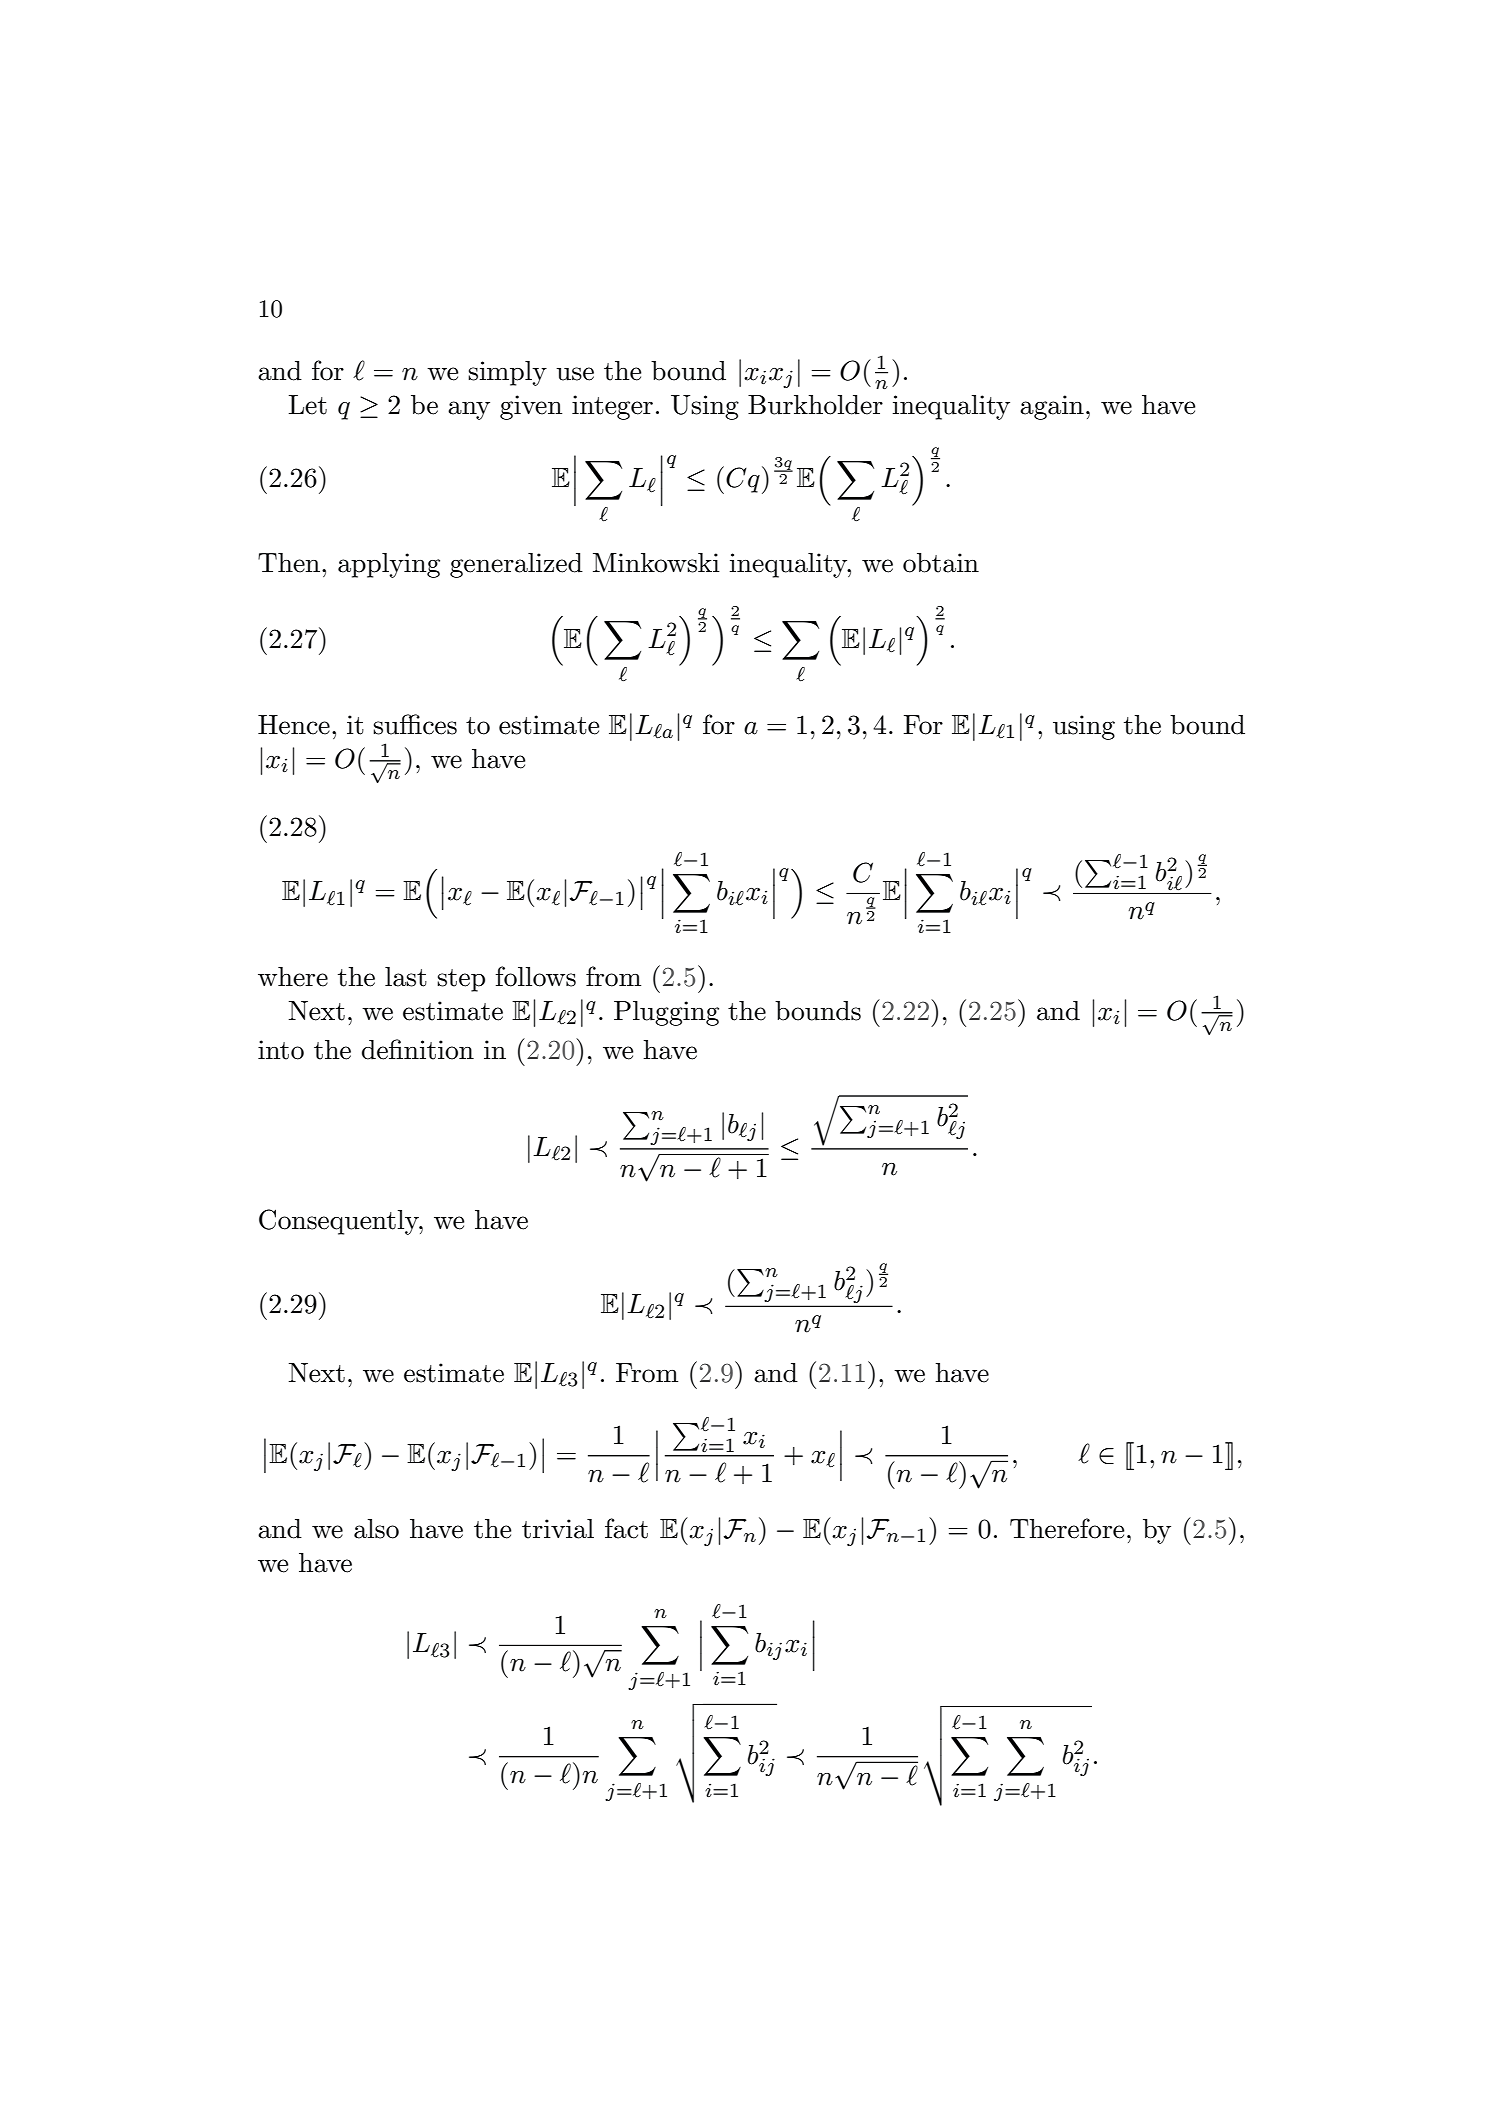 The image size is (1504, 2127). What do you see at coordinates (666, 1013) in the screenshot?
I see `Plugging` at bounding box center [666, 1013].
